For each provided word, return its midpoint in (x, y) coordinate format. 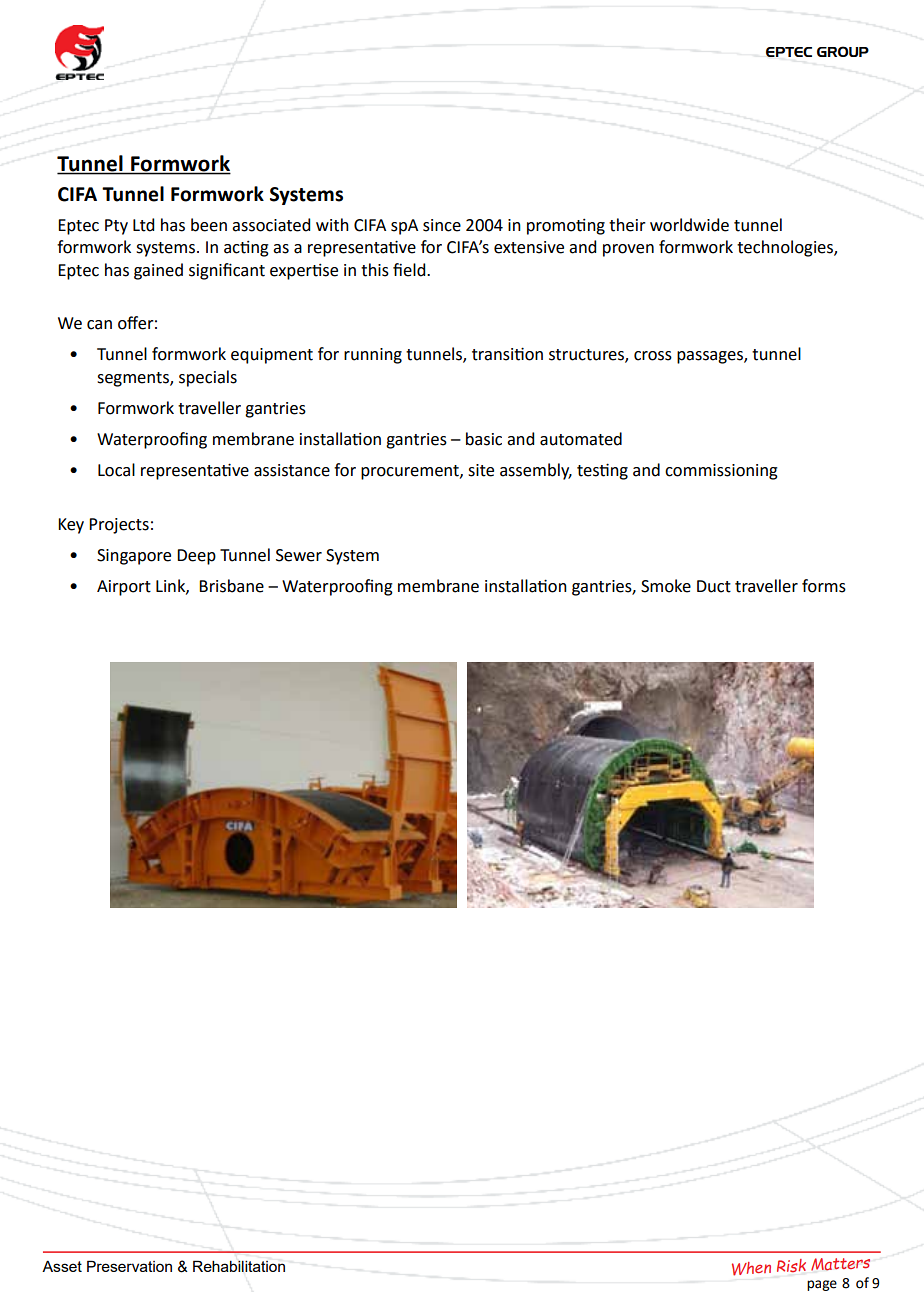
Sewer (299, 555)
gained (158, 271)
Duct (714, 586)
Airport (124, 588)
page (822, 1285)
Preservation (129, 1266)
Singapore (134, 557)
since (442, 225)
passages (711, 357)
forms (824, 586)
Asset (62, 1266)
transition (507, 354)
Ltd (143, 225)
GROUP (843, 51)
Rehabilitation (239, 1266)
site (481, 470)
